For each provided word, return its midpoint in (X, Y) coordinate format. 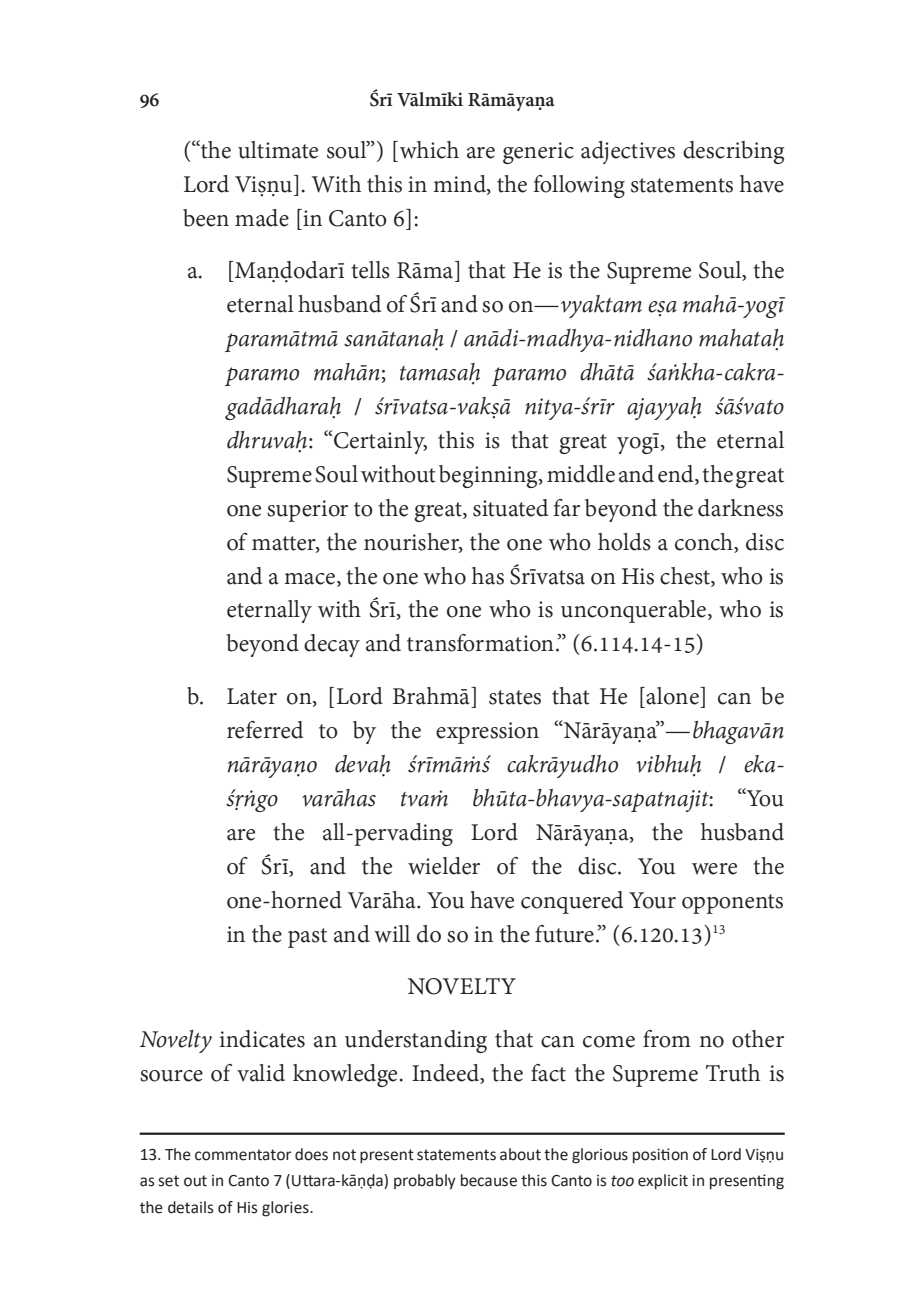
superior (307, 511)
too (622, 1181)
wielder (444, 866)
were (714, 869)
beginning (489, 476)
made (262, 218)
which (429, 150)
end (677, 474)
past (307, 938)
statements (682, 185)
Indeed (446, 1073)
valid (261, 1073)
